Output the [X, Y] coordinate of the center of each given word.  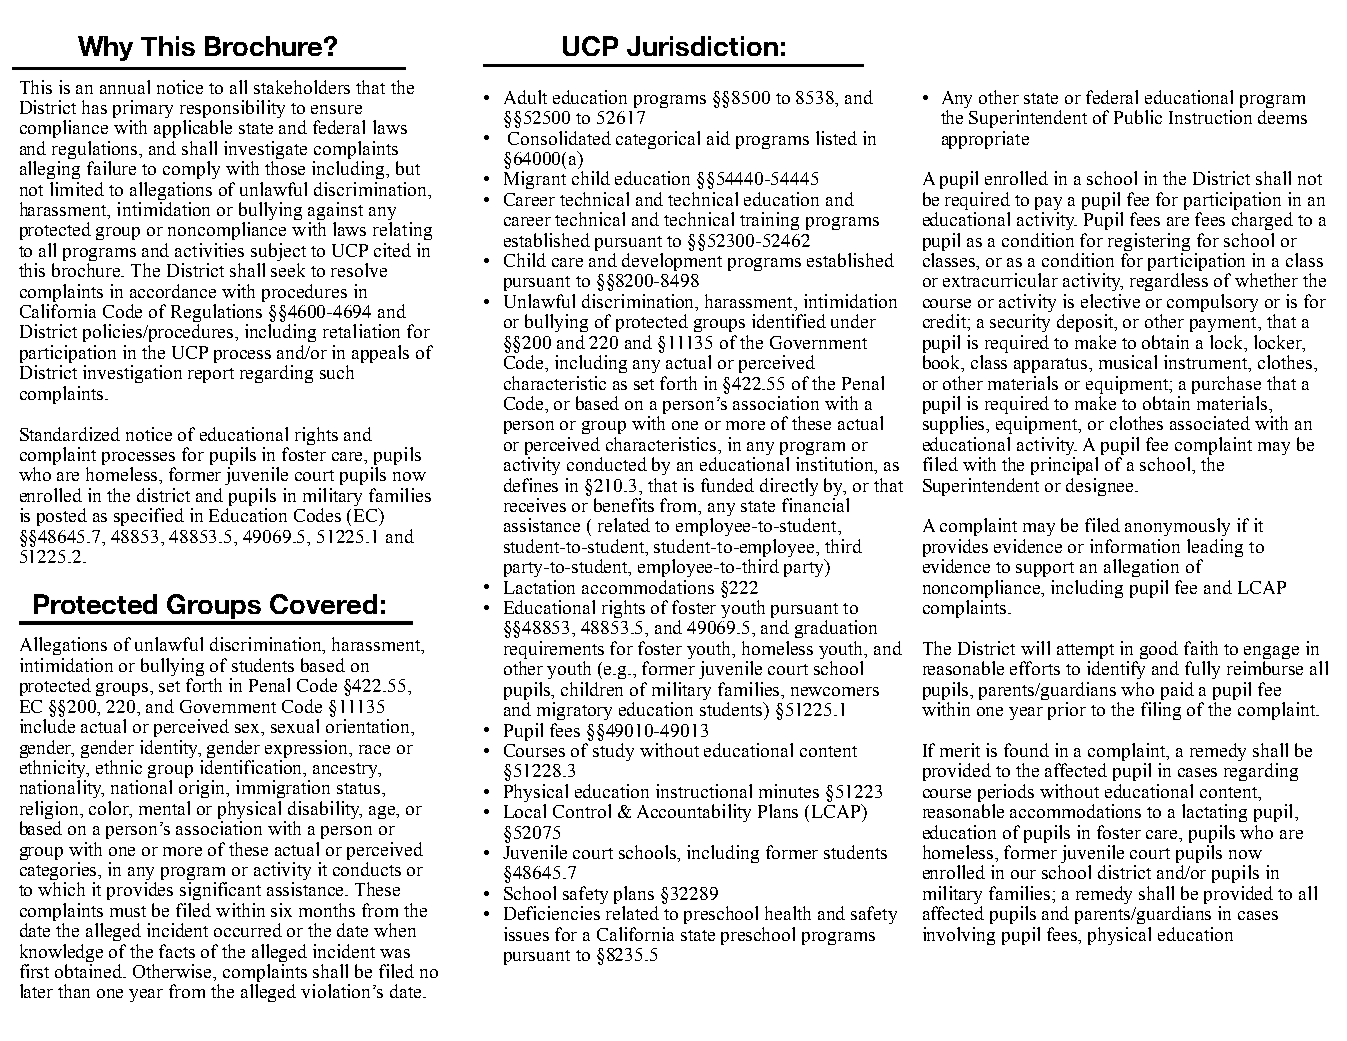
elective [1110, 301]
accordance [173, 291]
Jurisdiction [702, 46]
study [613, 752]
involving [959, 936]
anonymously [1177, 527]
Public [1138, 117]
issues [526, 934]
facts [177, 951]
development [672, 262]
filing [1161, 711]
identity [170, 749]
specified [149, 517]
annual [125, 87]
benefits [624, 505]
